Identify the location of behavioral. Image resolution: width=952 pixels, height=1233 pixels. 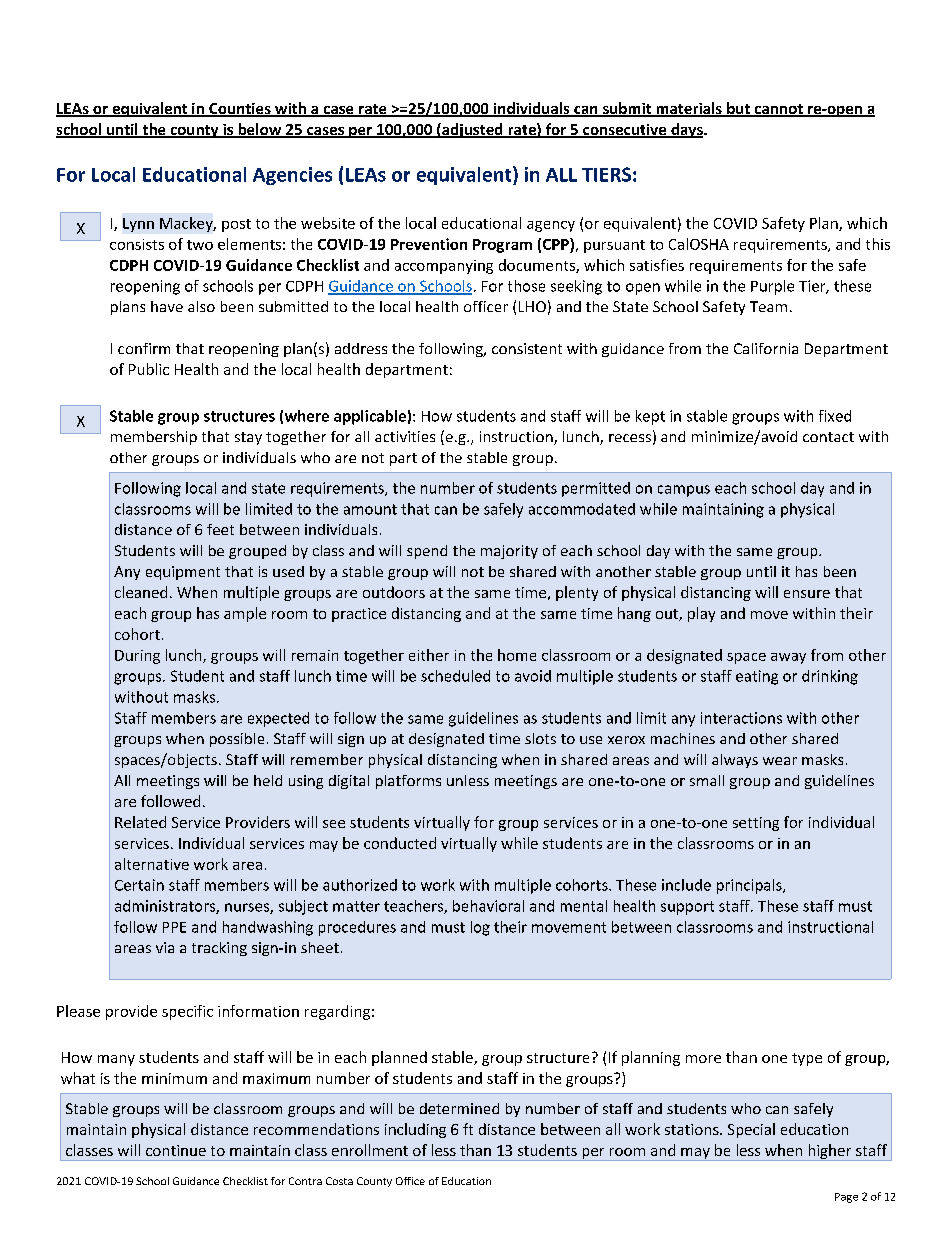
(488, 906).
